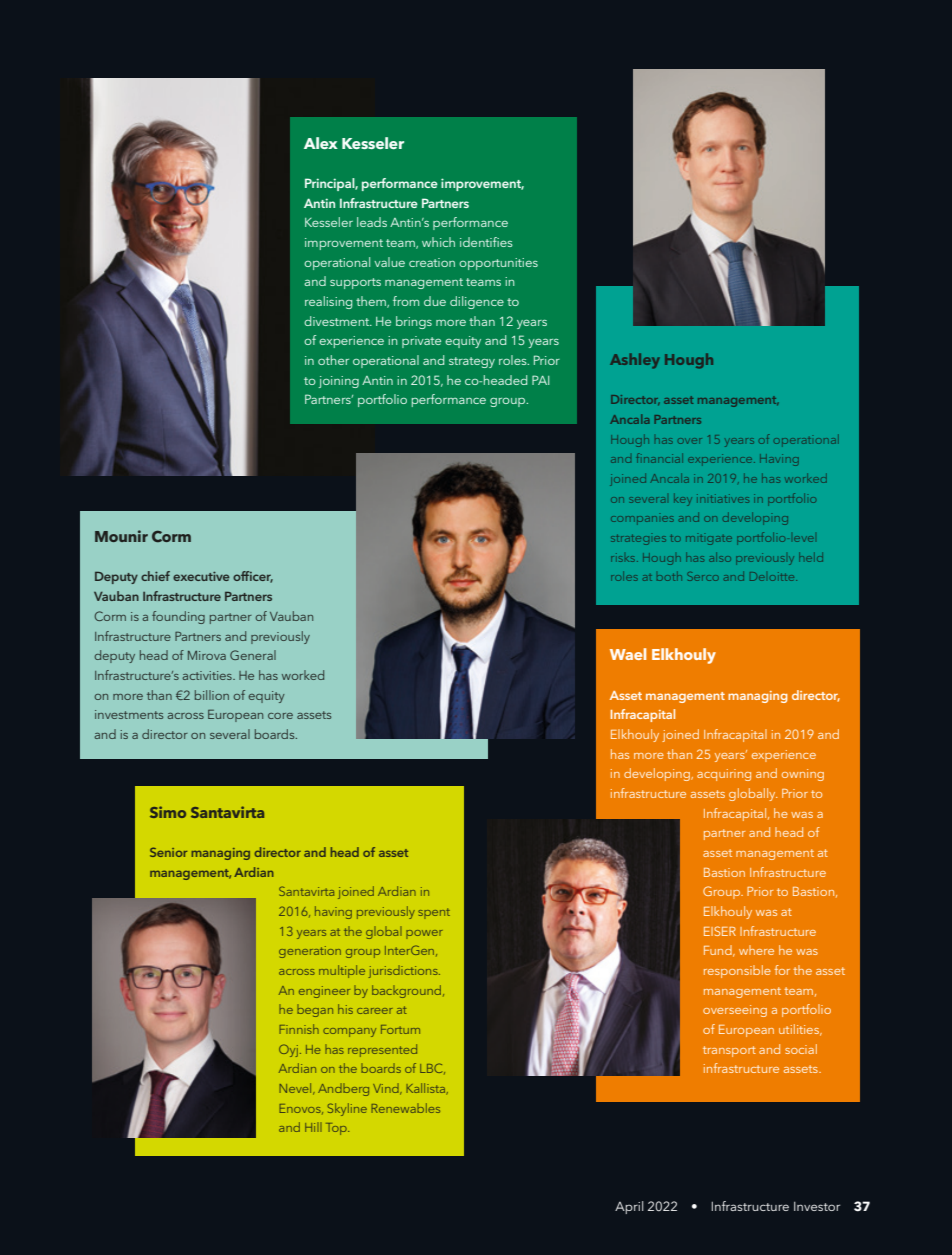 The image size is (952, 1255). What do you see at coordinates (208, 675) in the screenshot?
I see `activities` at bounding box center [208, 675].
